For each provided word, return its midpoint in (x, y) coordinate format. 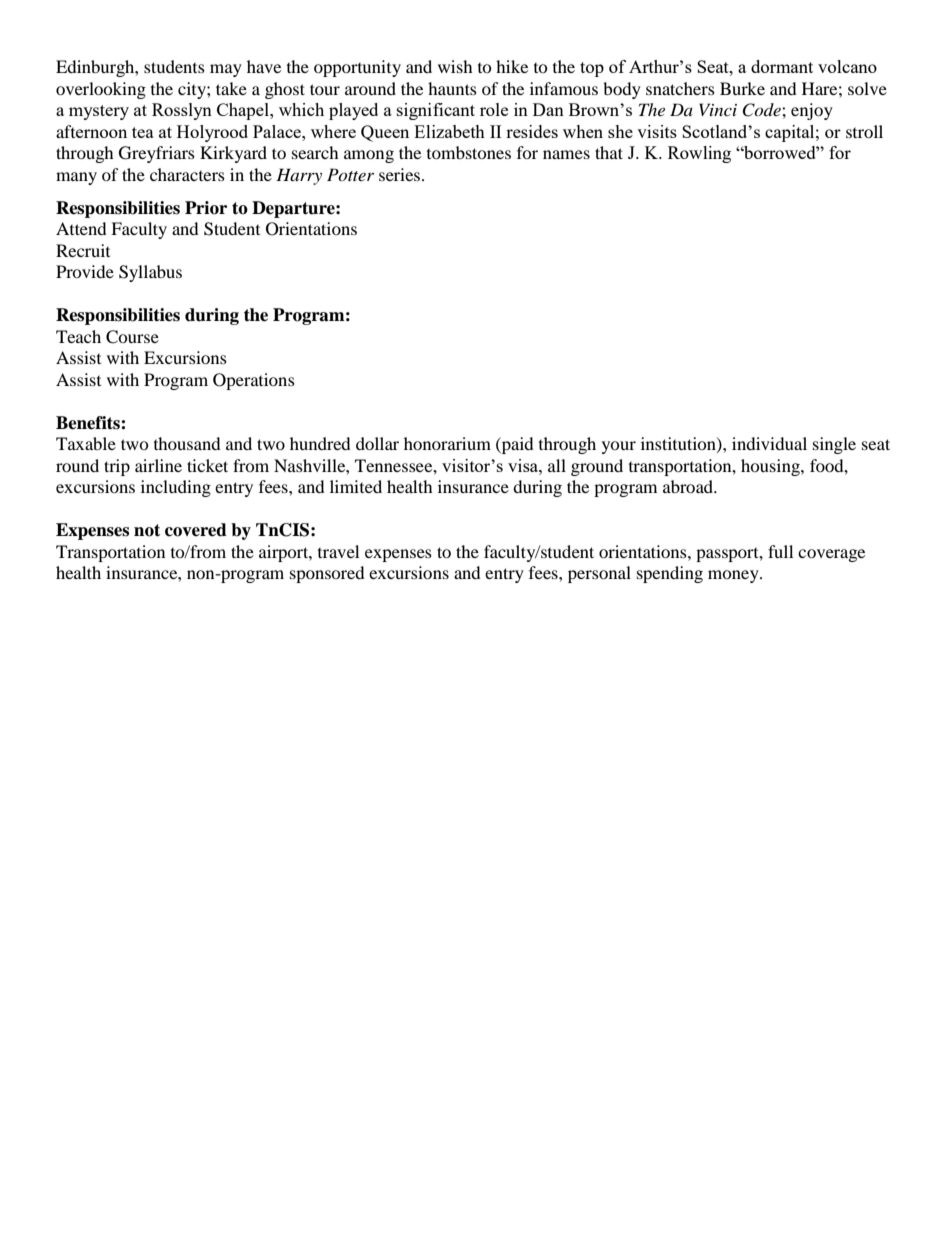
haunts (452, 88)
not (147, 530)
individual (769, 443)
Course (132, 337)
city (193, 90)
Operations (254, 381)
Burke (742, 88)
